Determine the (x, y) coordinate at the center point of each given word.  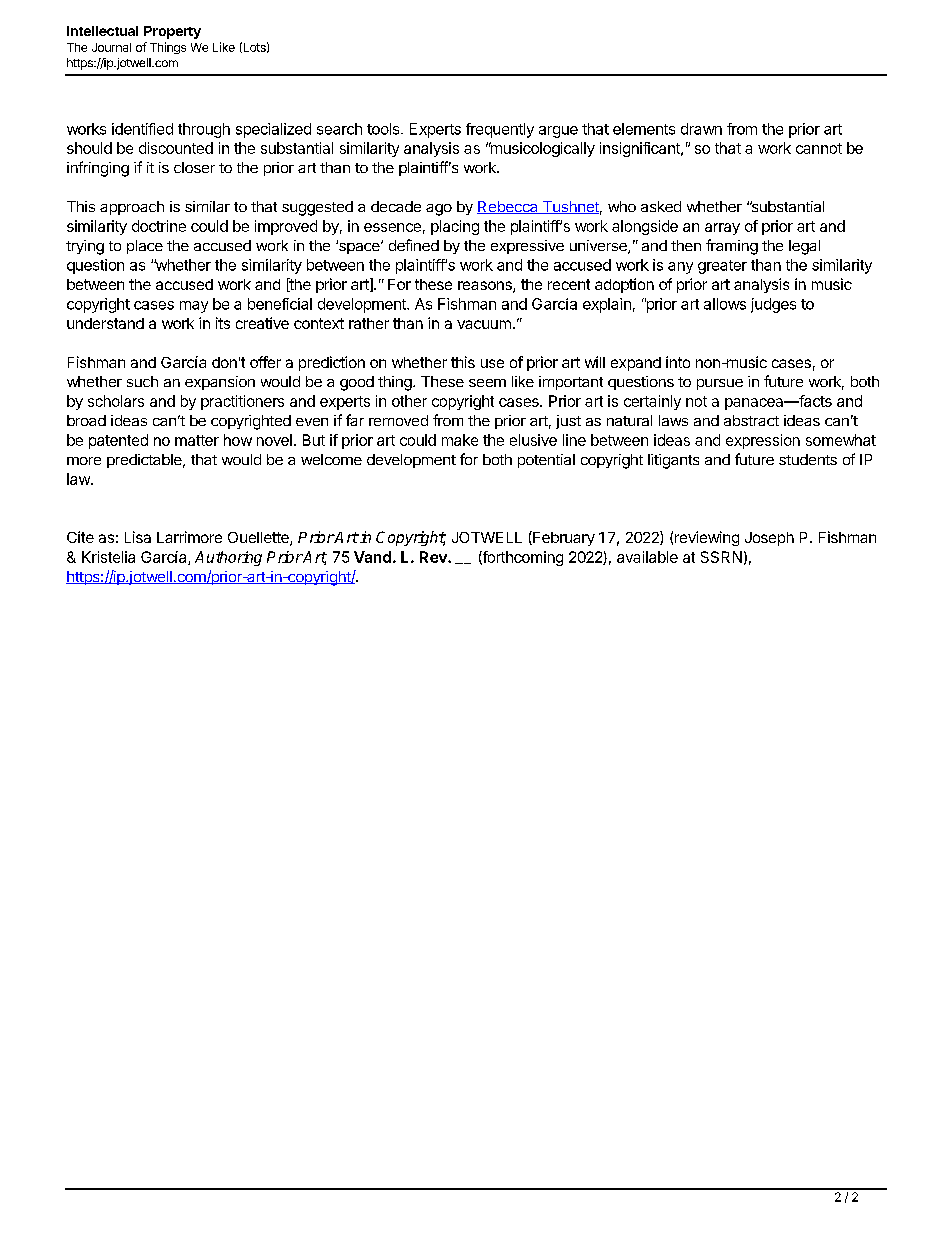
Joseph (769, 539)
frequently (500, 130)
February (563, 538)
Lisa (138, 537)
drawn (701, 129)
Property (172, 32)
